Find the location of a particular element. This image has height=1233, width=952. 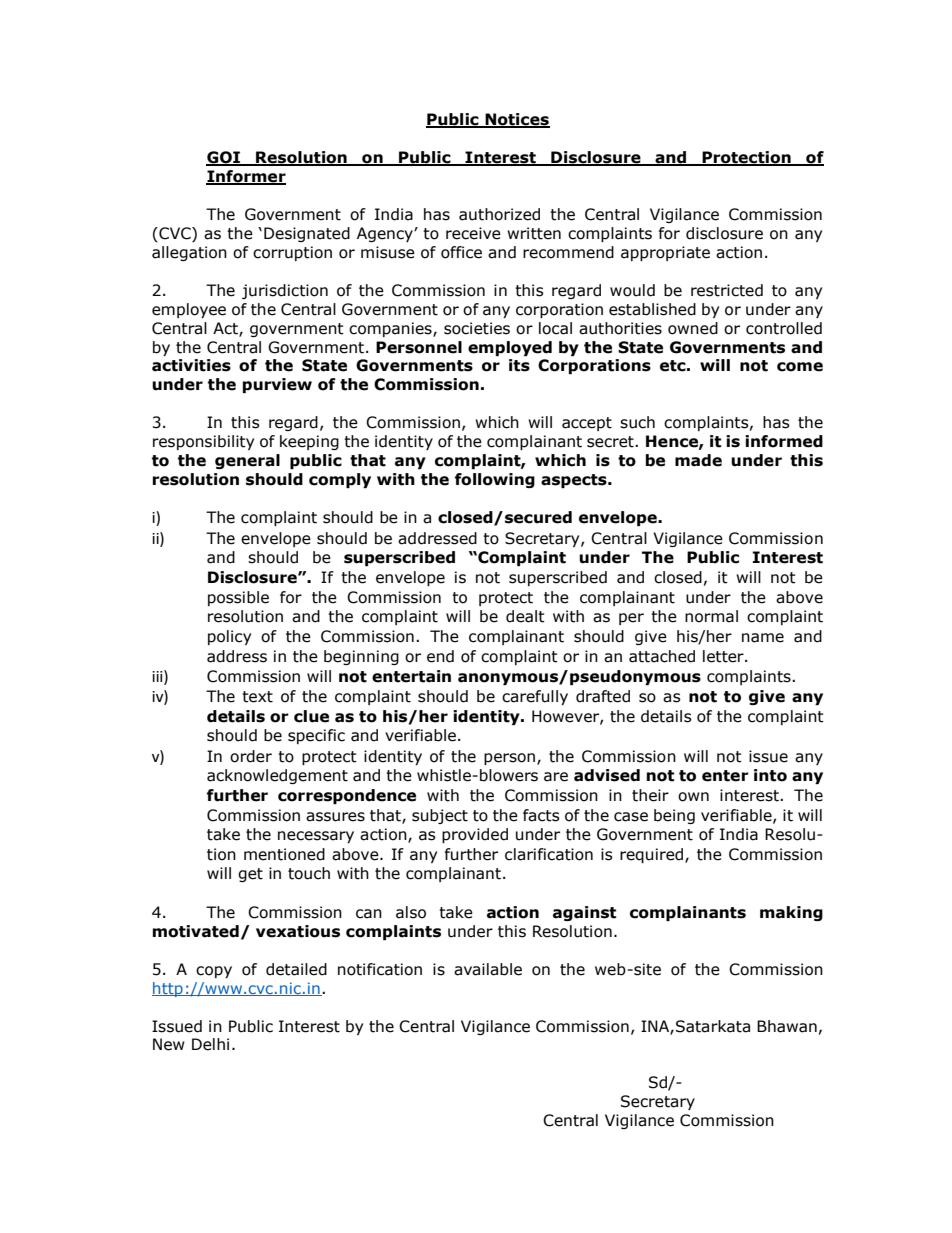

possible is located at coordinates (238, 598).
